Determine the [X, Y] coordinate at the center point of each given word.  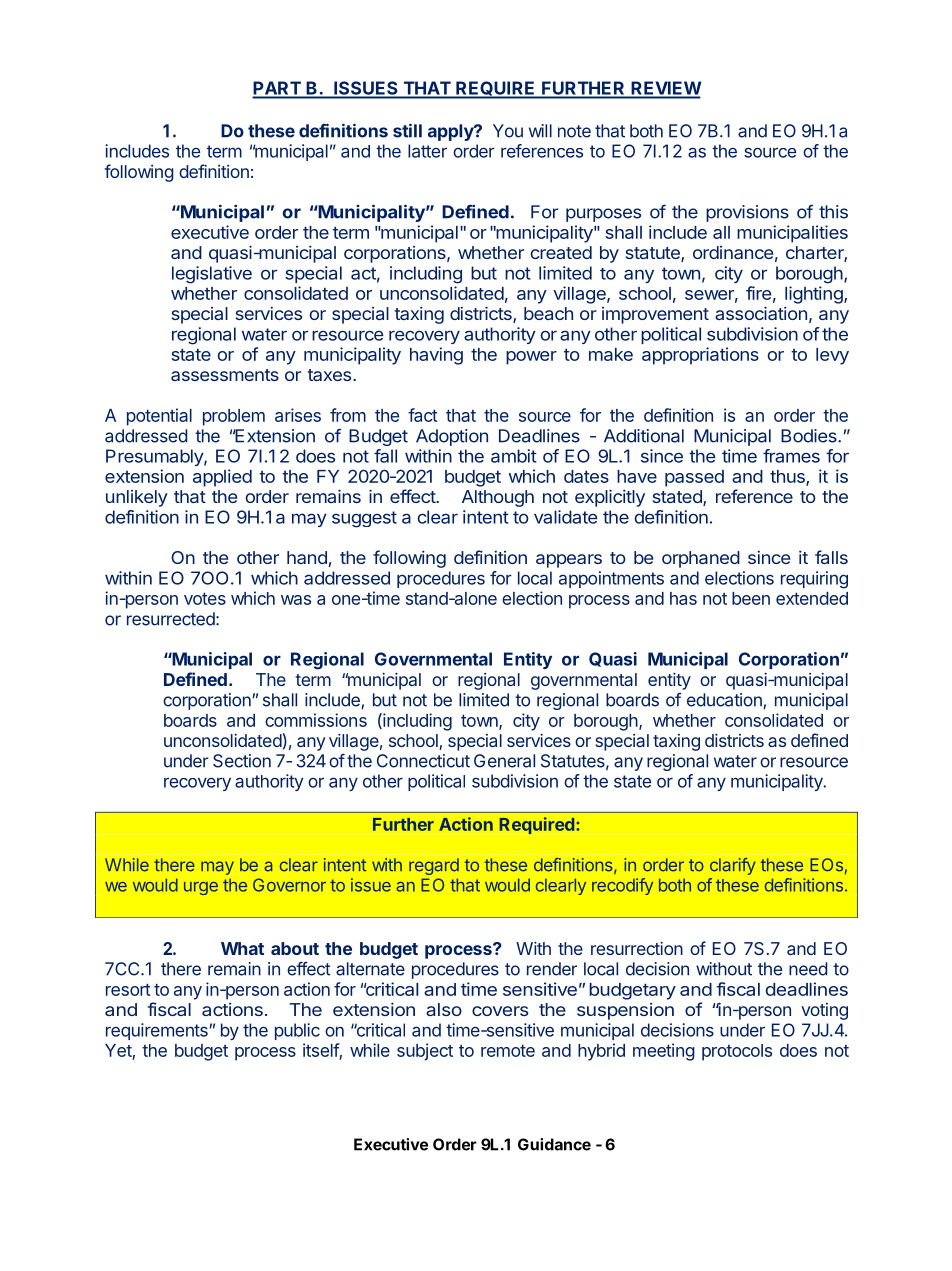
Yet [118, 1050]
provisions [747, 213]
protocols [737, 1052]
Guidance [554, 1144]
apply [451, 132]
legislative [212, 275]
